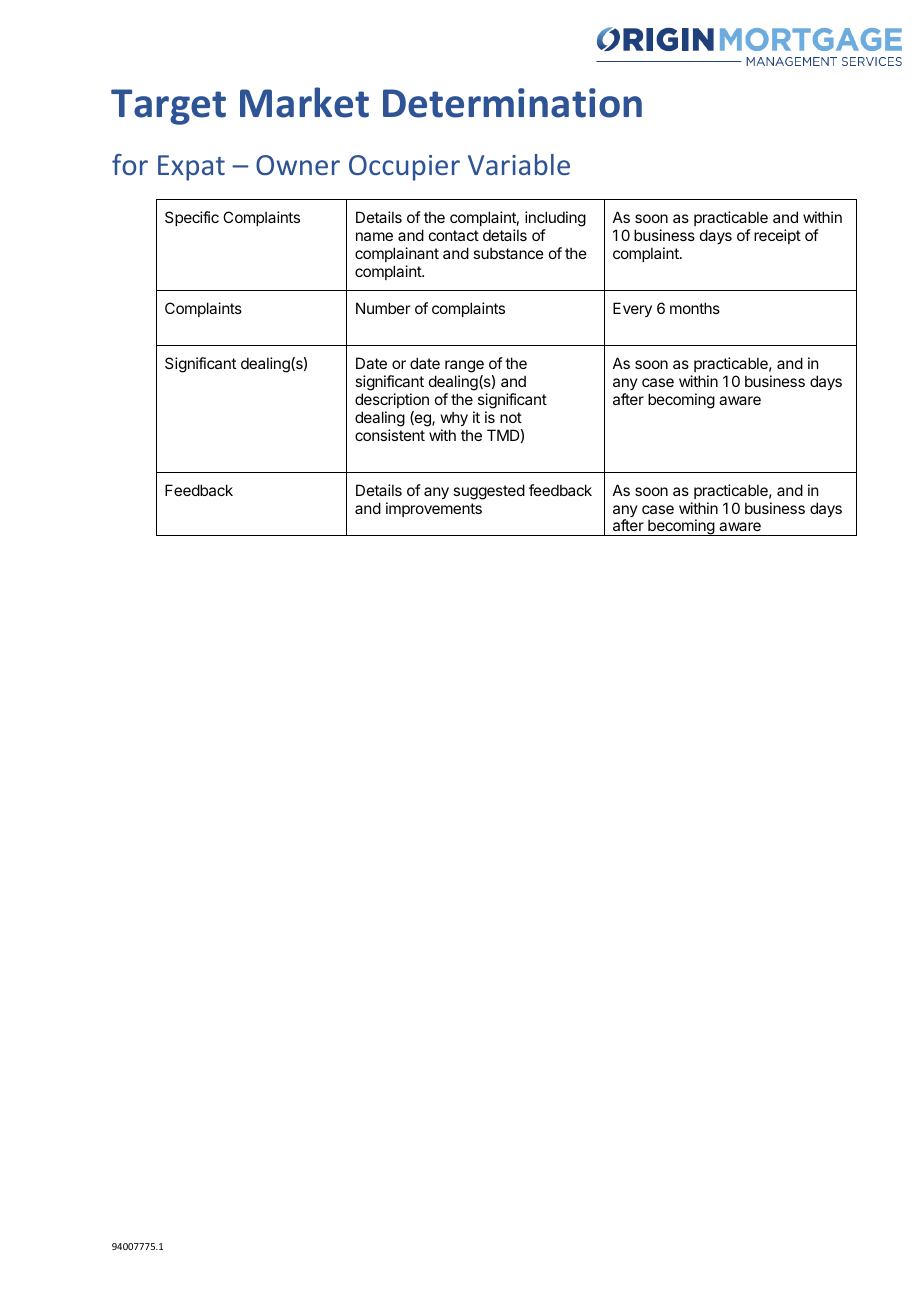  I want to click on Target, so click(168, 107).
